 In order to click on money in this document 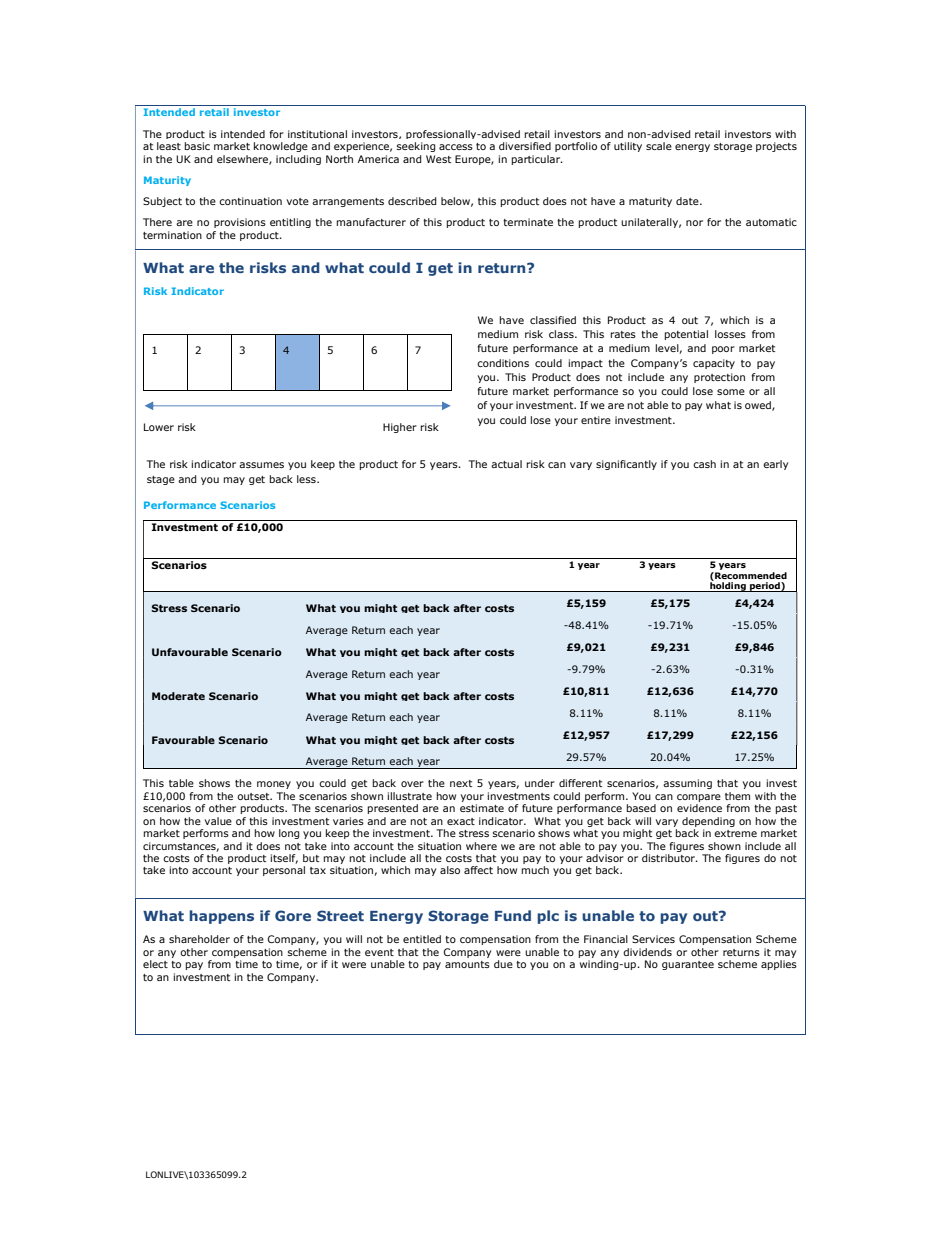, I will do `click(274, 785)`.
